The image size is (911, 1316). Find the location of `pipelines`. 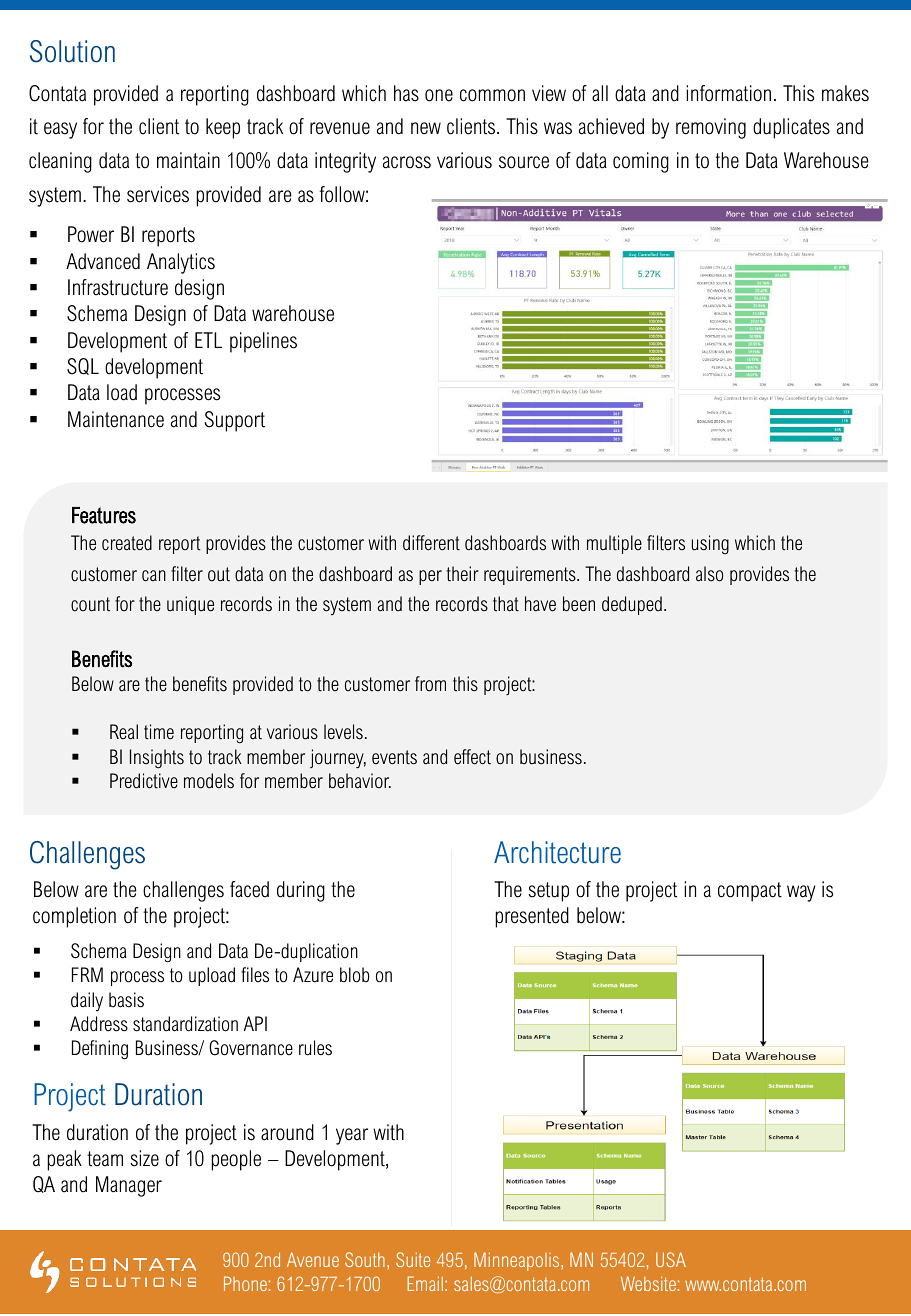

pipelines is located at coordinates (263, 342).
